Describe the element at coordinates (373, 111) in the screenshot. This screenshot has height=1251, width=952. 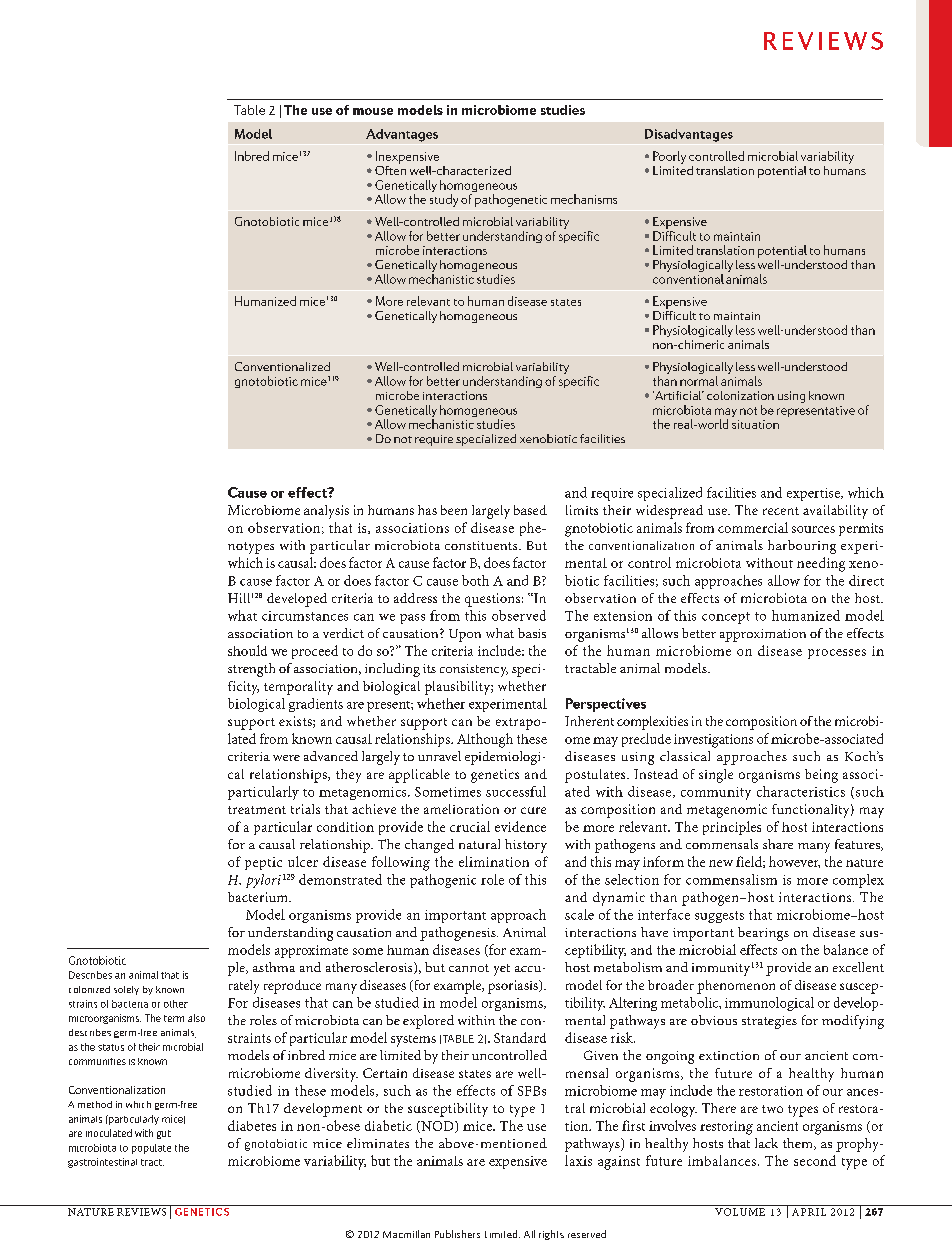
I see `mouse` at that location.
